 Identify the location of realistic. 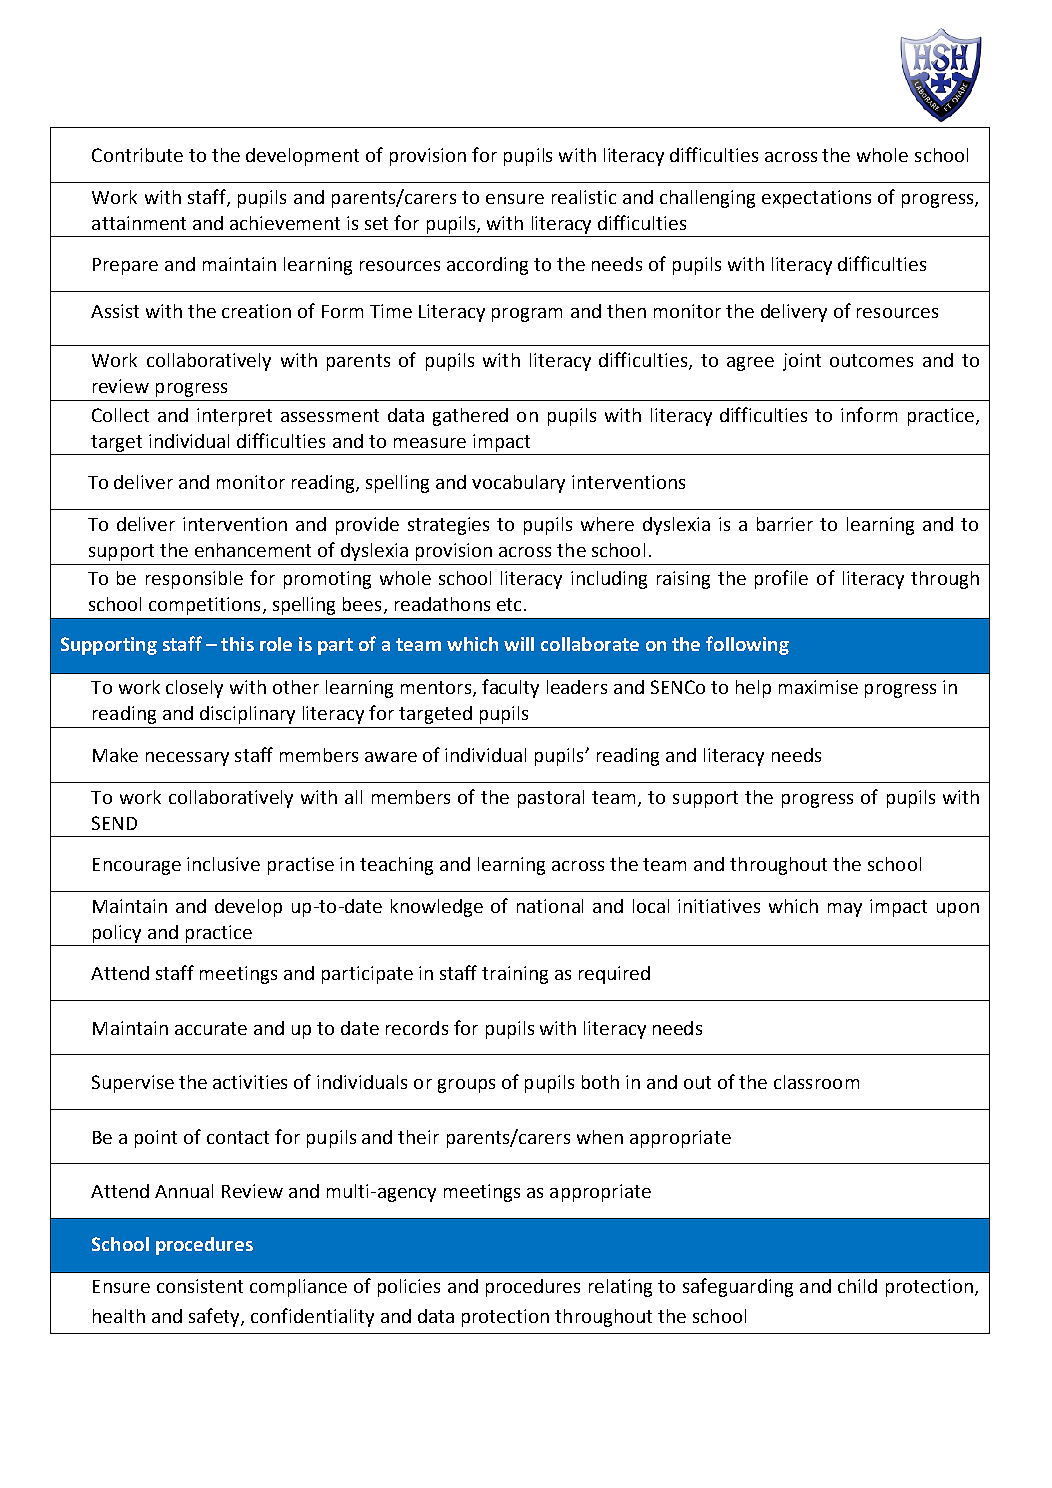
(584, 197).
